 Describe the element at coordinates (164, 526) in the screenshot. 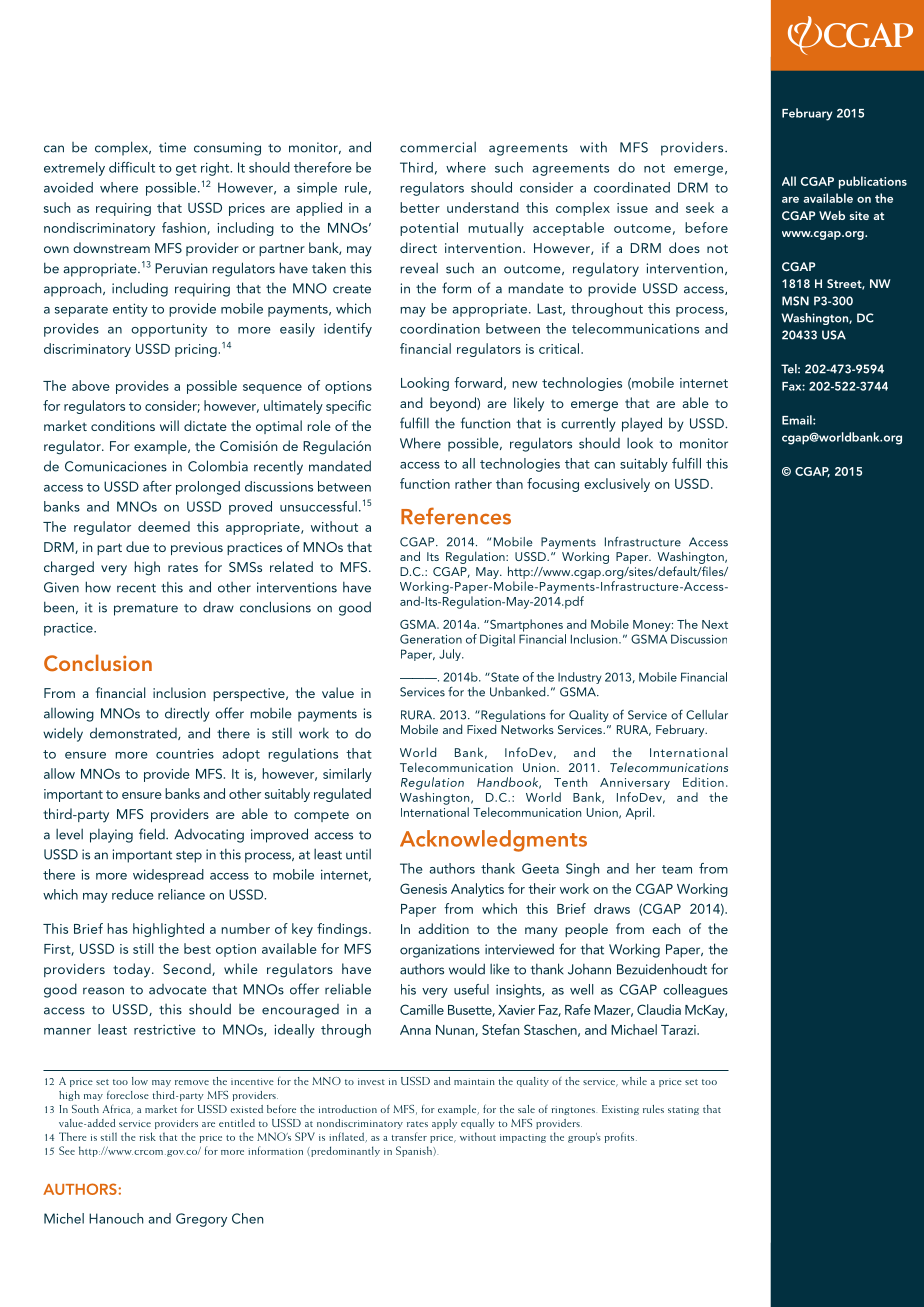

I see `deemed` at that location.
